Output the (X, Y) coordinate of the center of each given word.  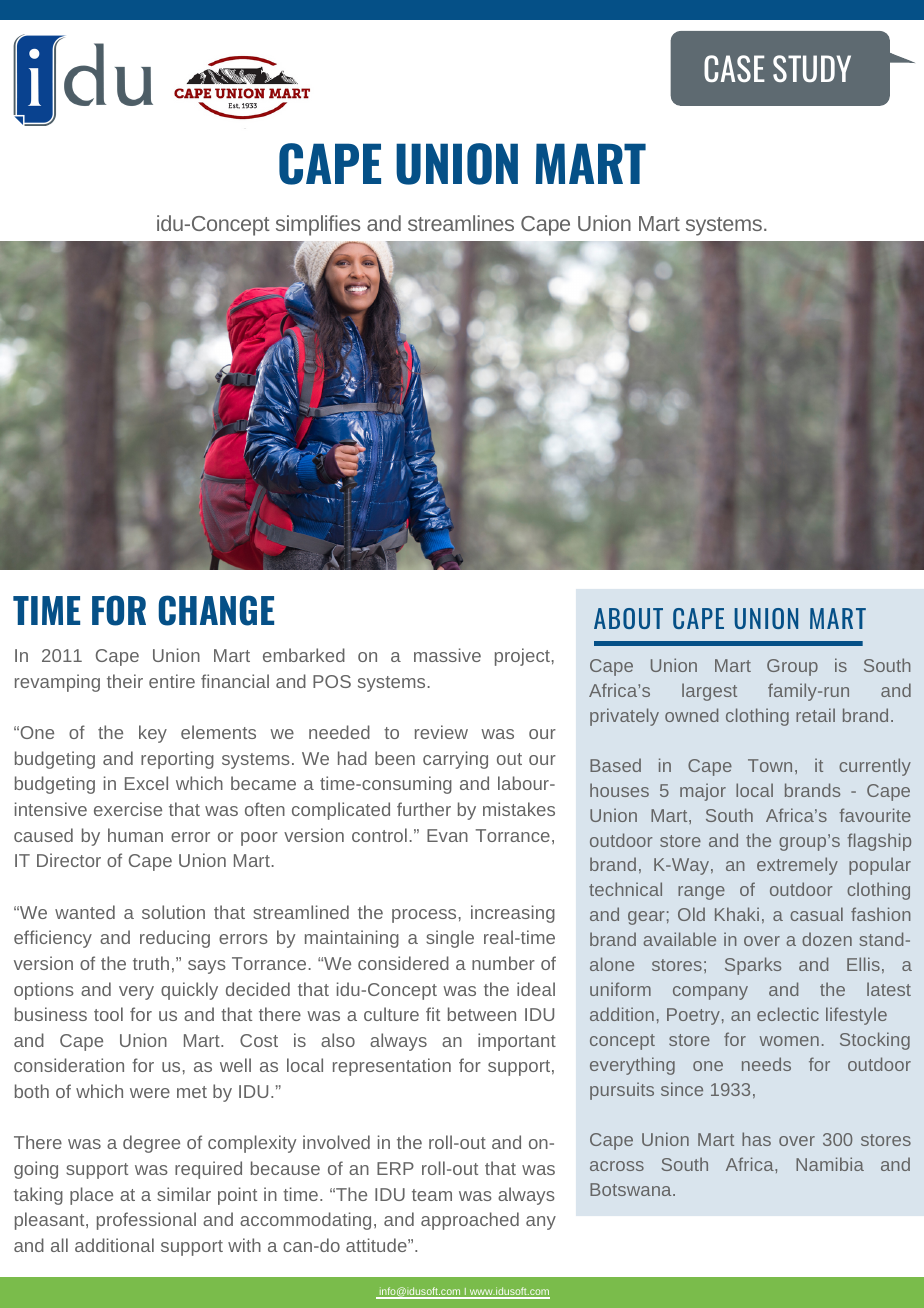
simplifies (318, 225)
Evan (447, 835)
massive (447, 655)
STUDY (812, 68)
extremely (797, 866)
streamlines (461, 223)
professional (146, 1221)
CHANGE (216, 610)
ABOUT (628, 618)
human (135, 835)
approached (470, 1221)
